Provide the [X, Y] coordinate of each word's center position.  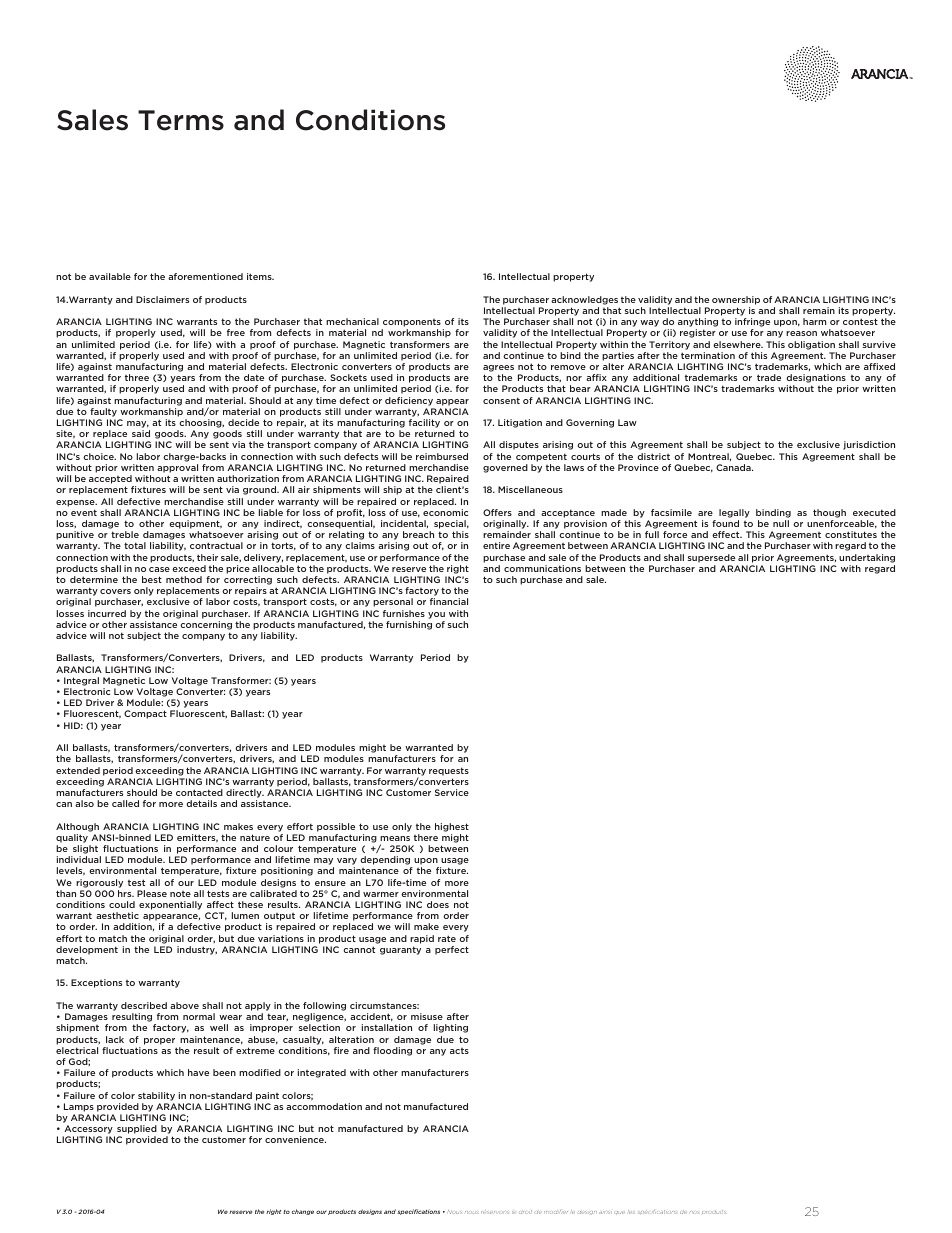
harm [814, 321]
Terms [181, 120]
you [436, 615]
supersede [711, 558]
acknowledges [584, 300]
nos [694, 1212]
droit [525, 1212]
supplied [137, 1131]
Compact [145, 714]
